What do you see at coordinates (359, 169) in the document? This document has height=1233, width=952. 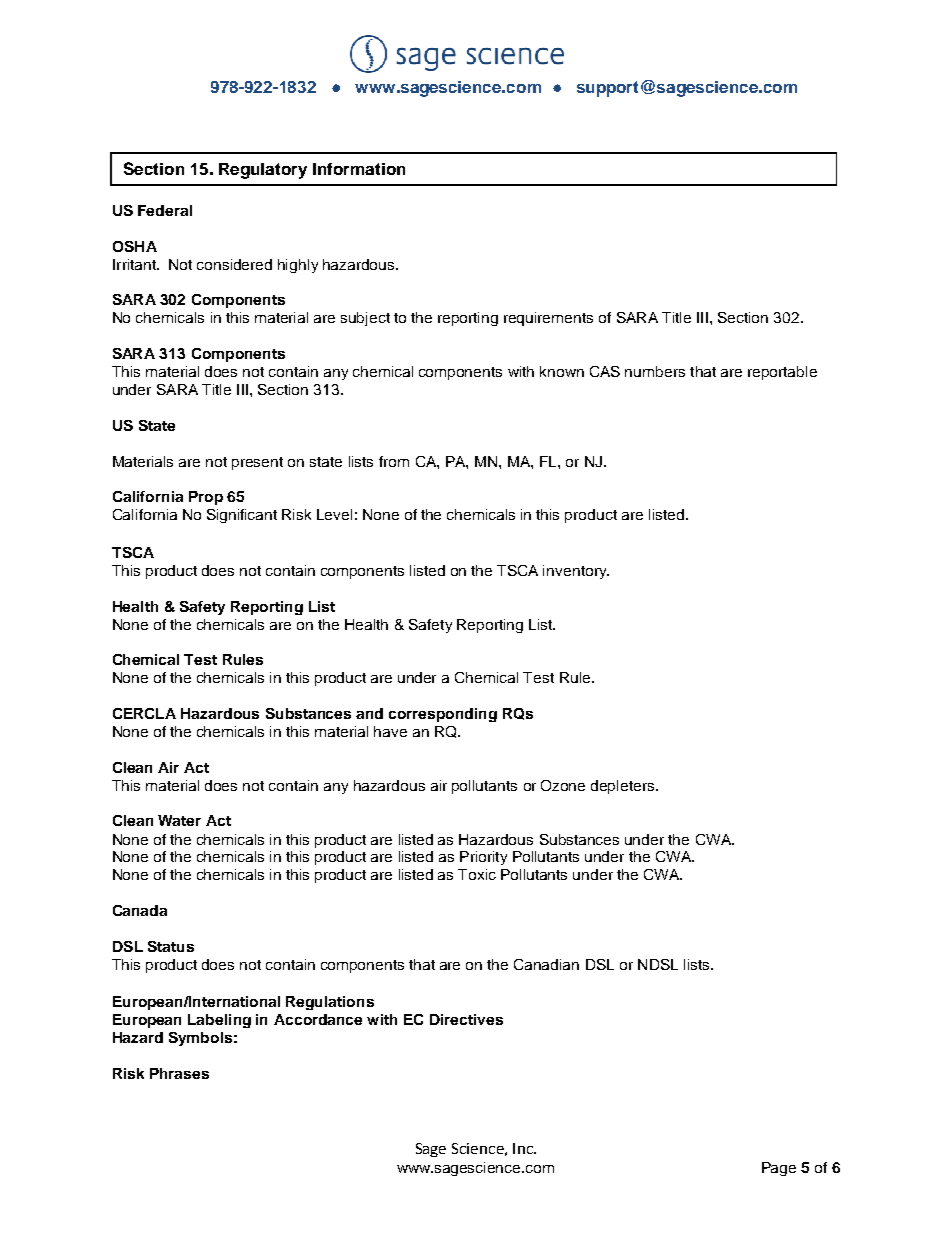 I see `Information` at bounding box center [359, 169].
